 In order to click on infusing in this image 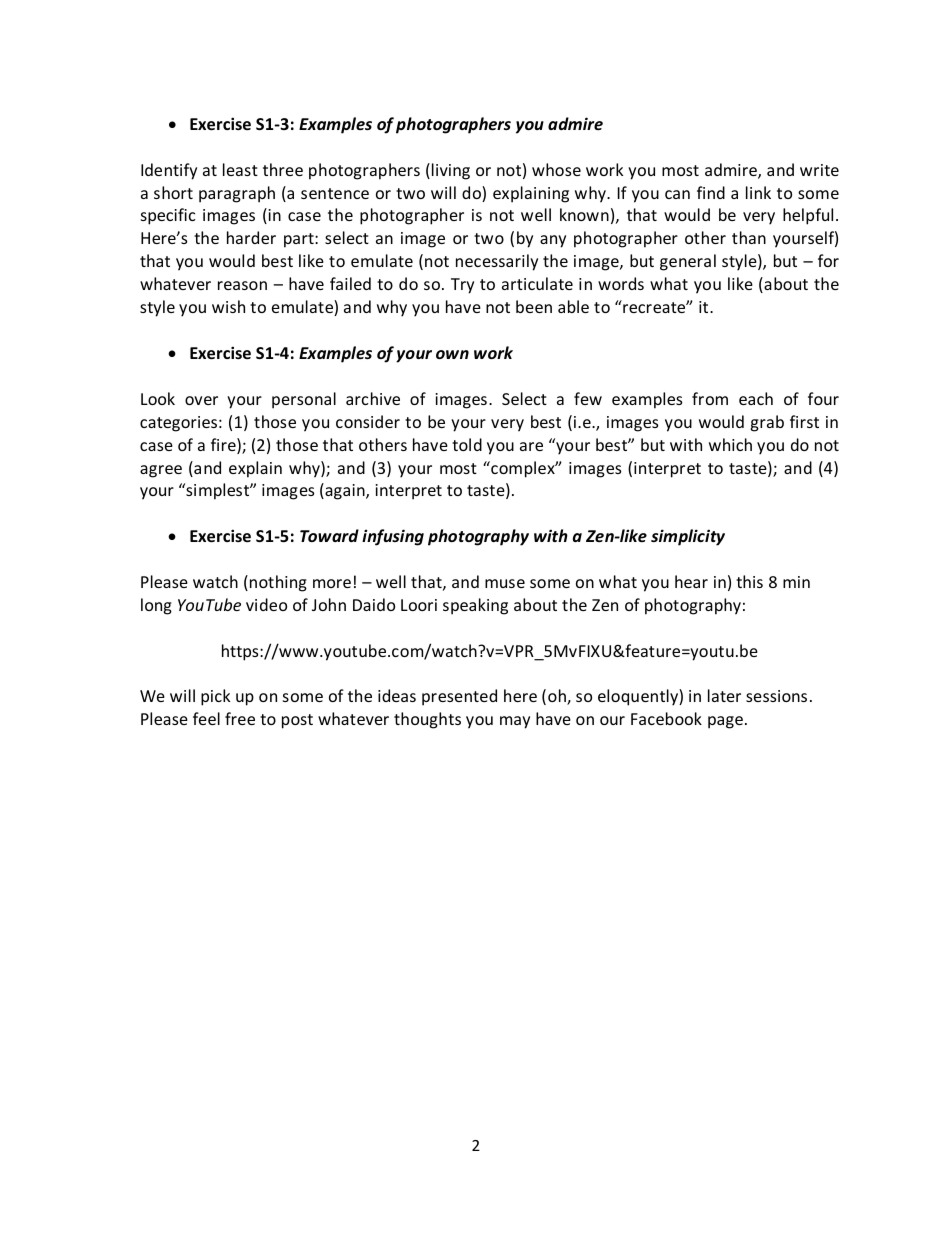, I will do `click(393, 537)`.
